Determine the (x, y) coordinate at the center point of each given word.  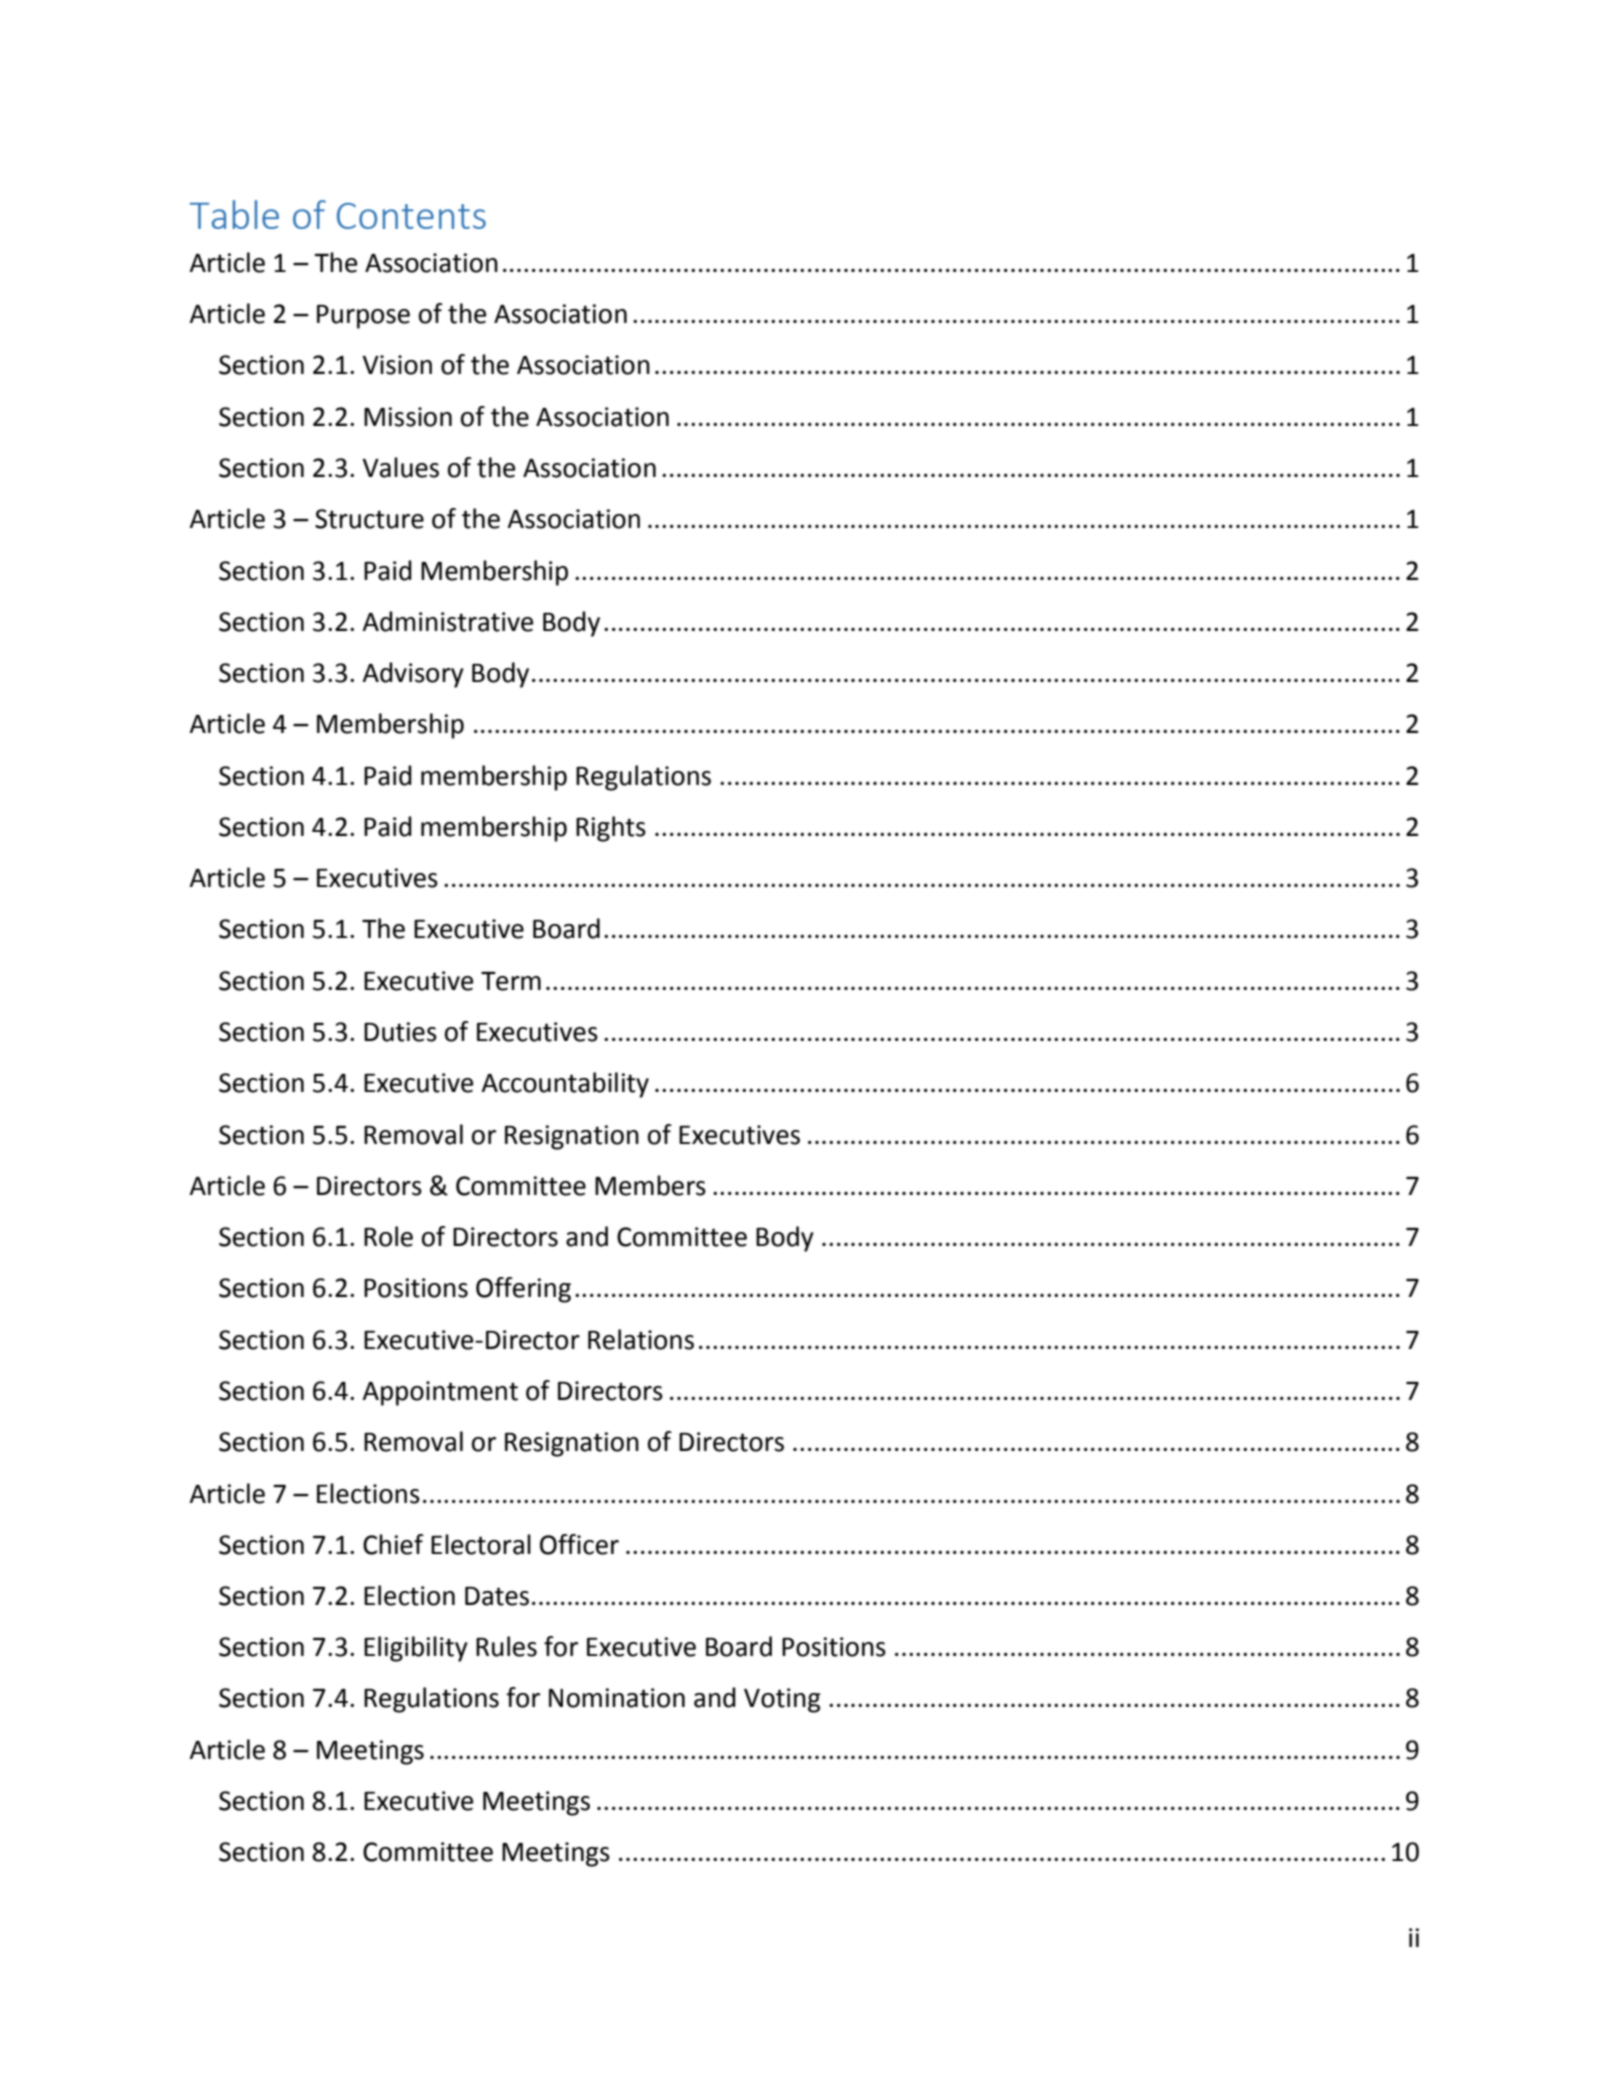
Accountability (565, 1085)
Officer (579, 1544)
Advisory (413, 675)
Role (388, 1236)
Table (234, 214)
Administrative (447, 621)
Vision (397, 365)
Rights (611, 829)
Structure (369, 519)
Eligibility (416, 1649)
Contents (411, 216)
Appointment (440, 1393)
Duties (400, 1032)
